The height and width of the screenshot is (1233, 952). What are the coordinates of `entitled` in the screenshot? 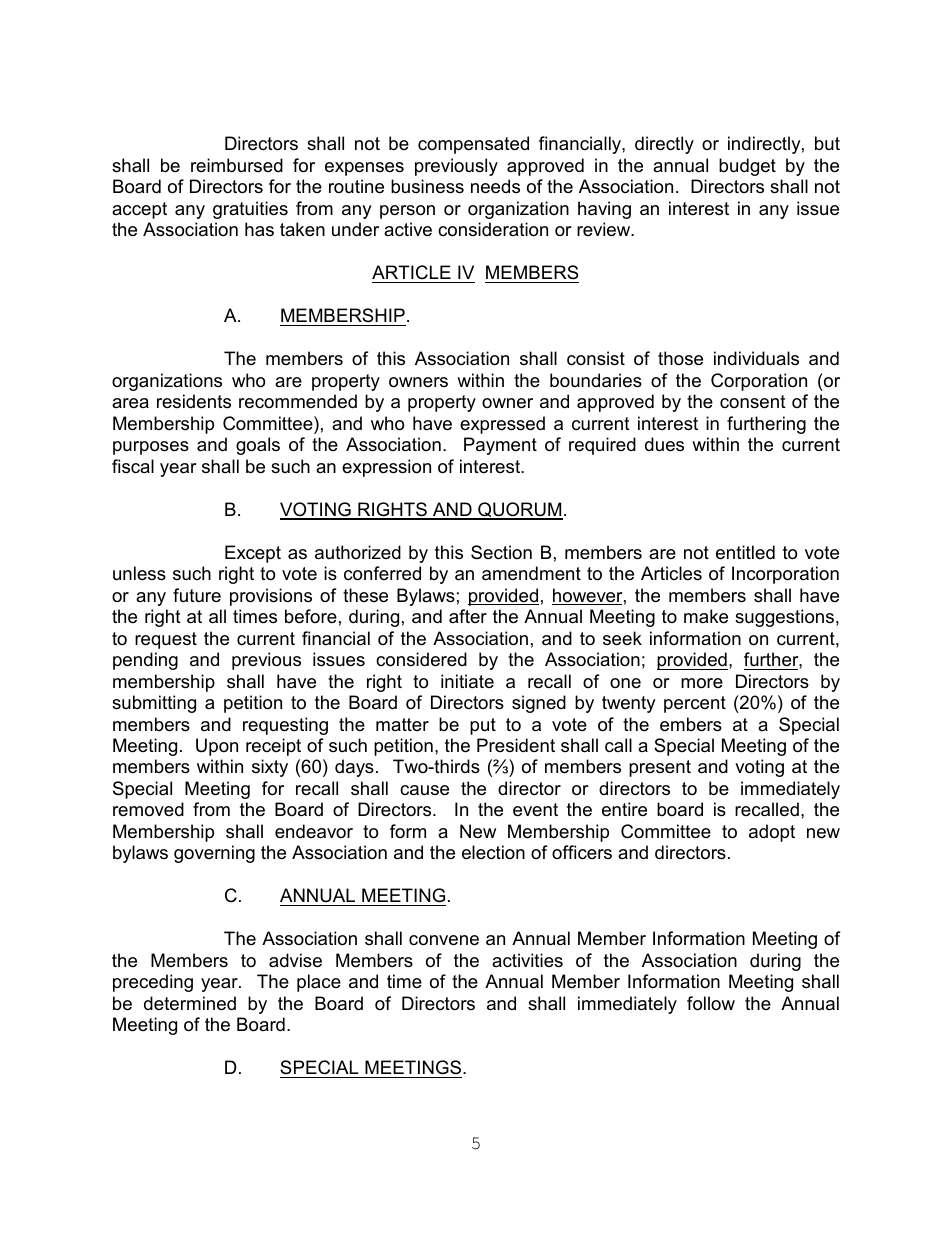 It's located at (745, 552).
